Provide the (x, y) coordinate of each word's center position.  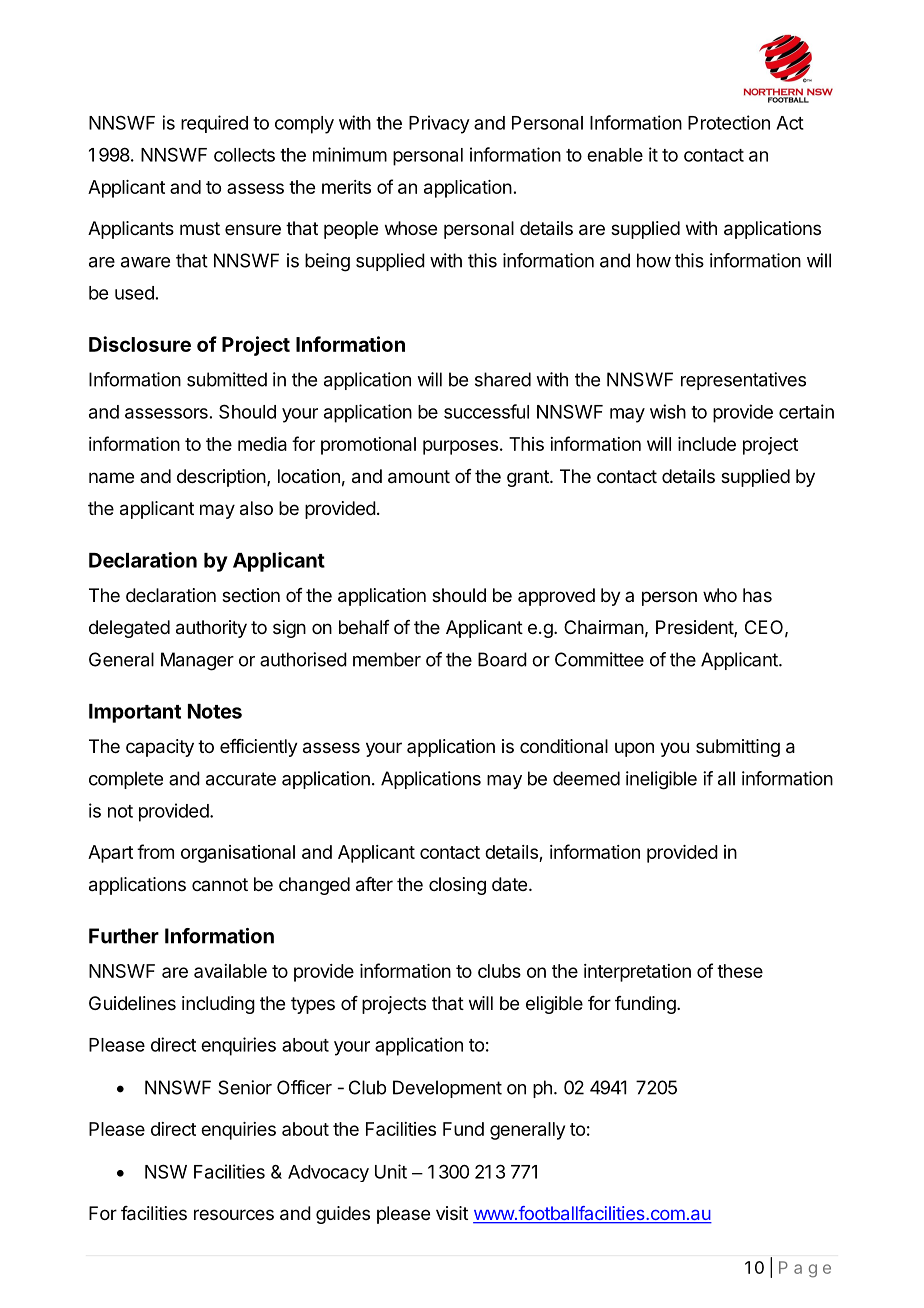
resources (234, 1214)
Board (502, 659)
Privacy (439, 124)
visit (452, 1213)
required (214, 124)
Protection (729, 122)
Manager (197, 661)
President (695, 628)
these (740, 971)
